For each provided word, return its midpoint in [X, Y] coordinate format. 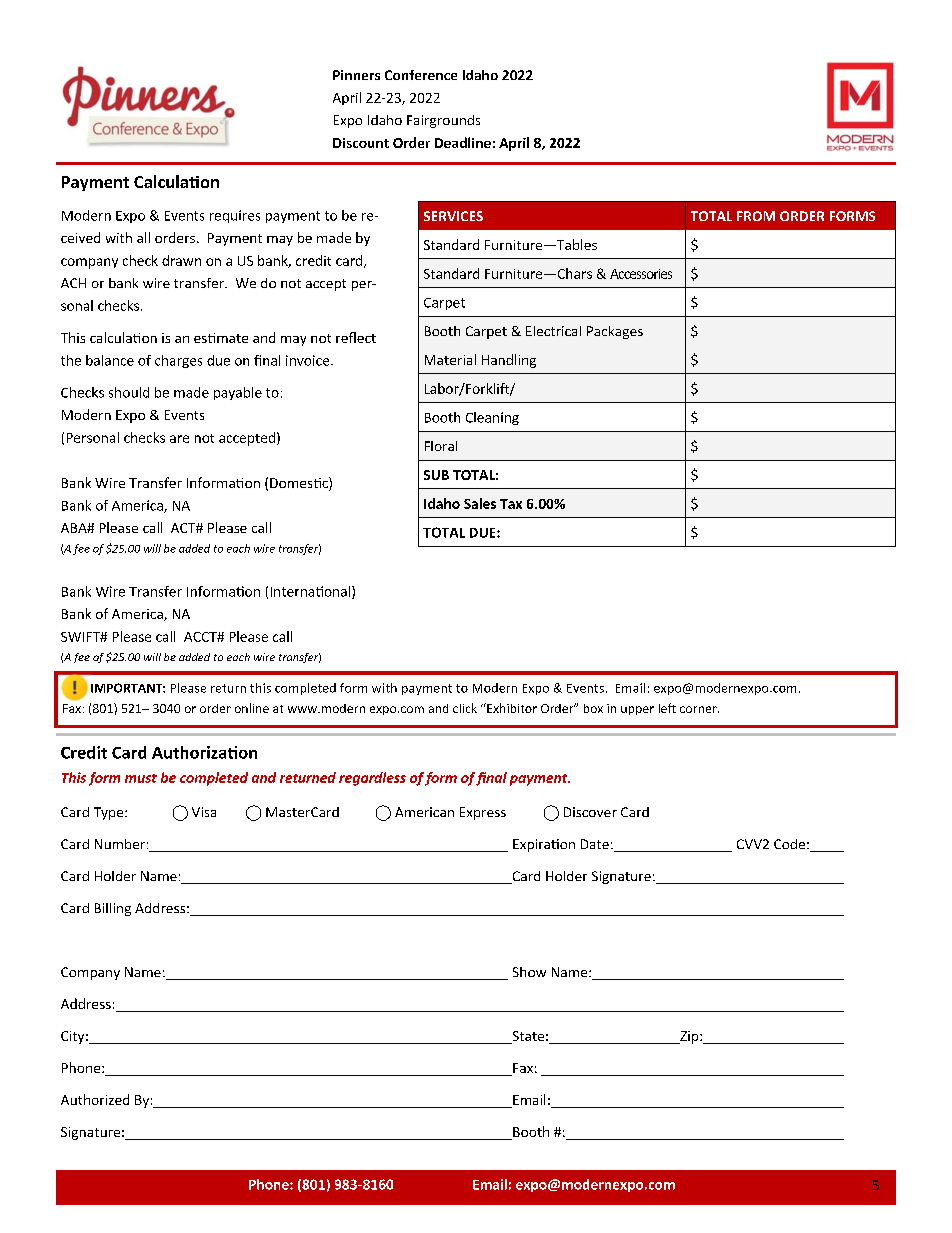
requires [235, 216]
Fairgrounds [443, 121]
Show [529, 972]
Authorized [95, 1099]
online [252, 708]
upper [637, 710]
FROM [756, 216]
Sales [480, 503]
